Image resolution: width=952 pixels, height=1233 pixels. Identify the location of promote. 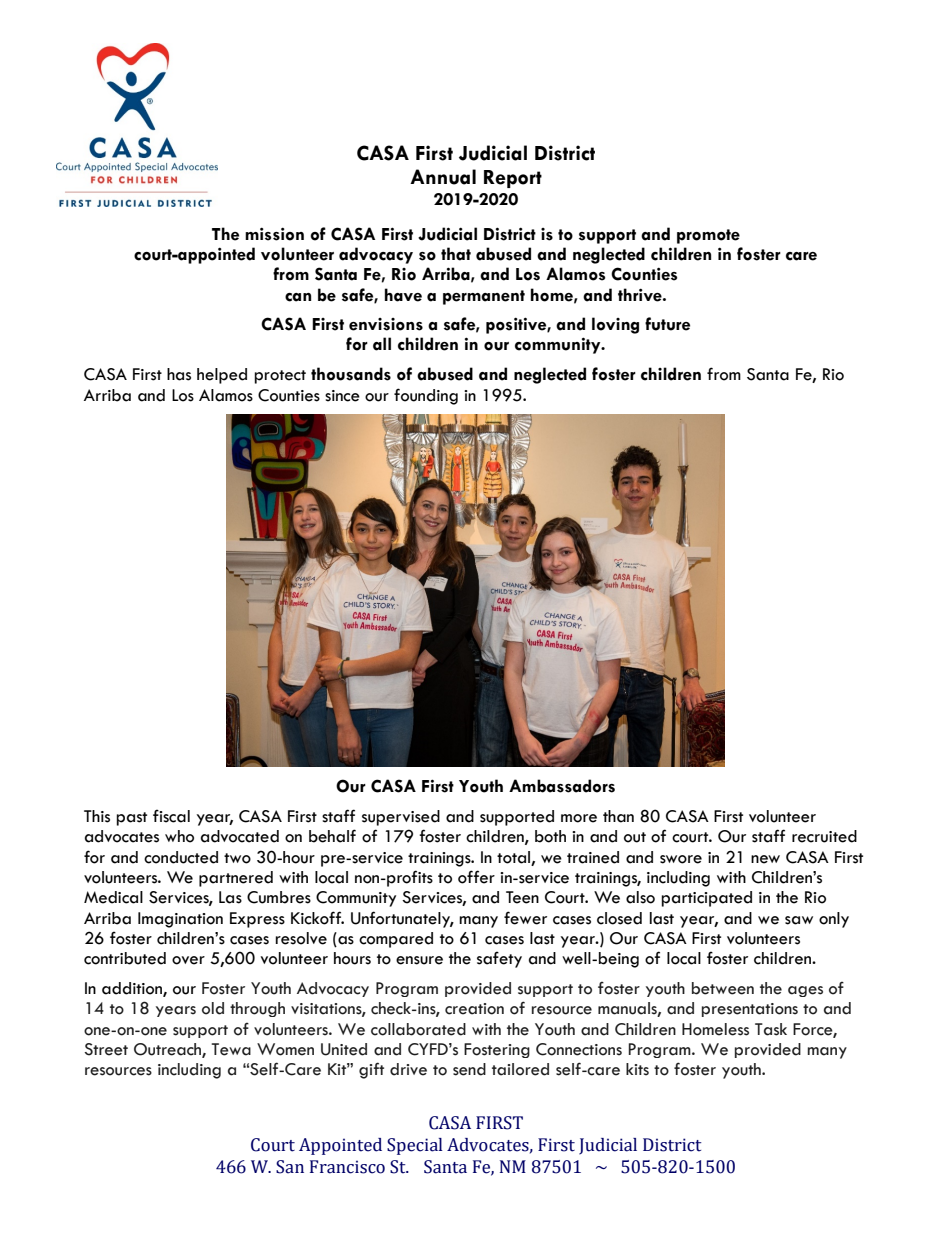
(708, 236).
